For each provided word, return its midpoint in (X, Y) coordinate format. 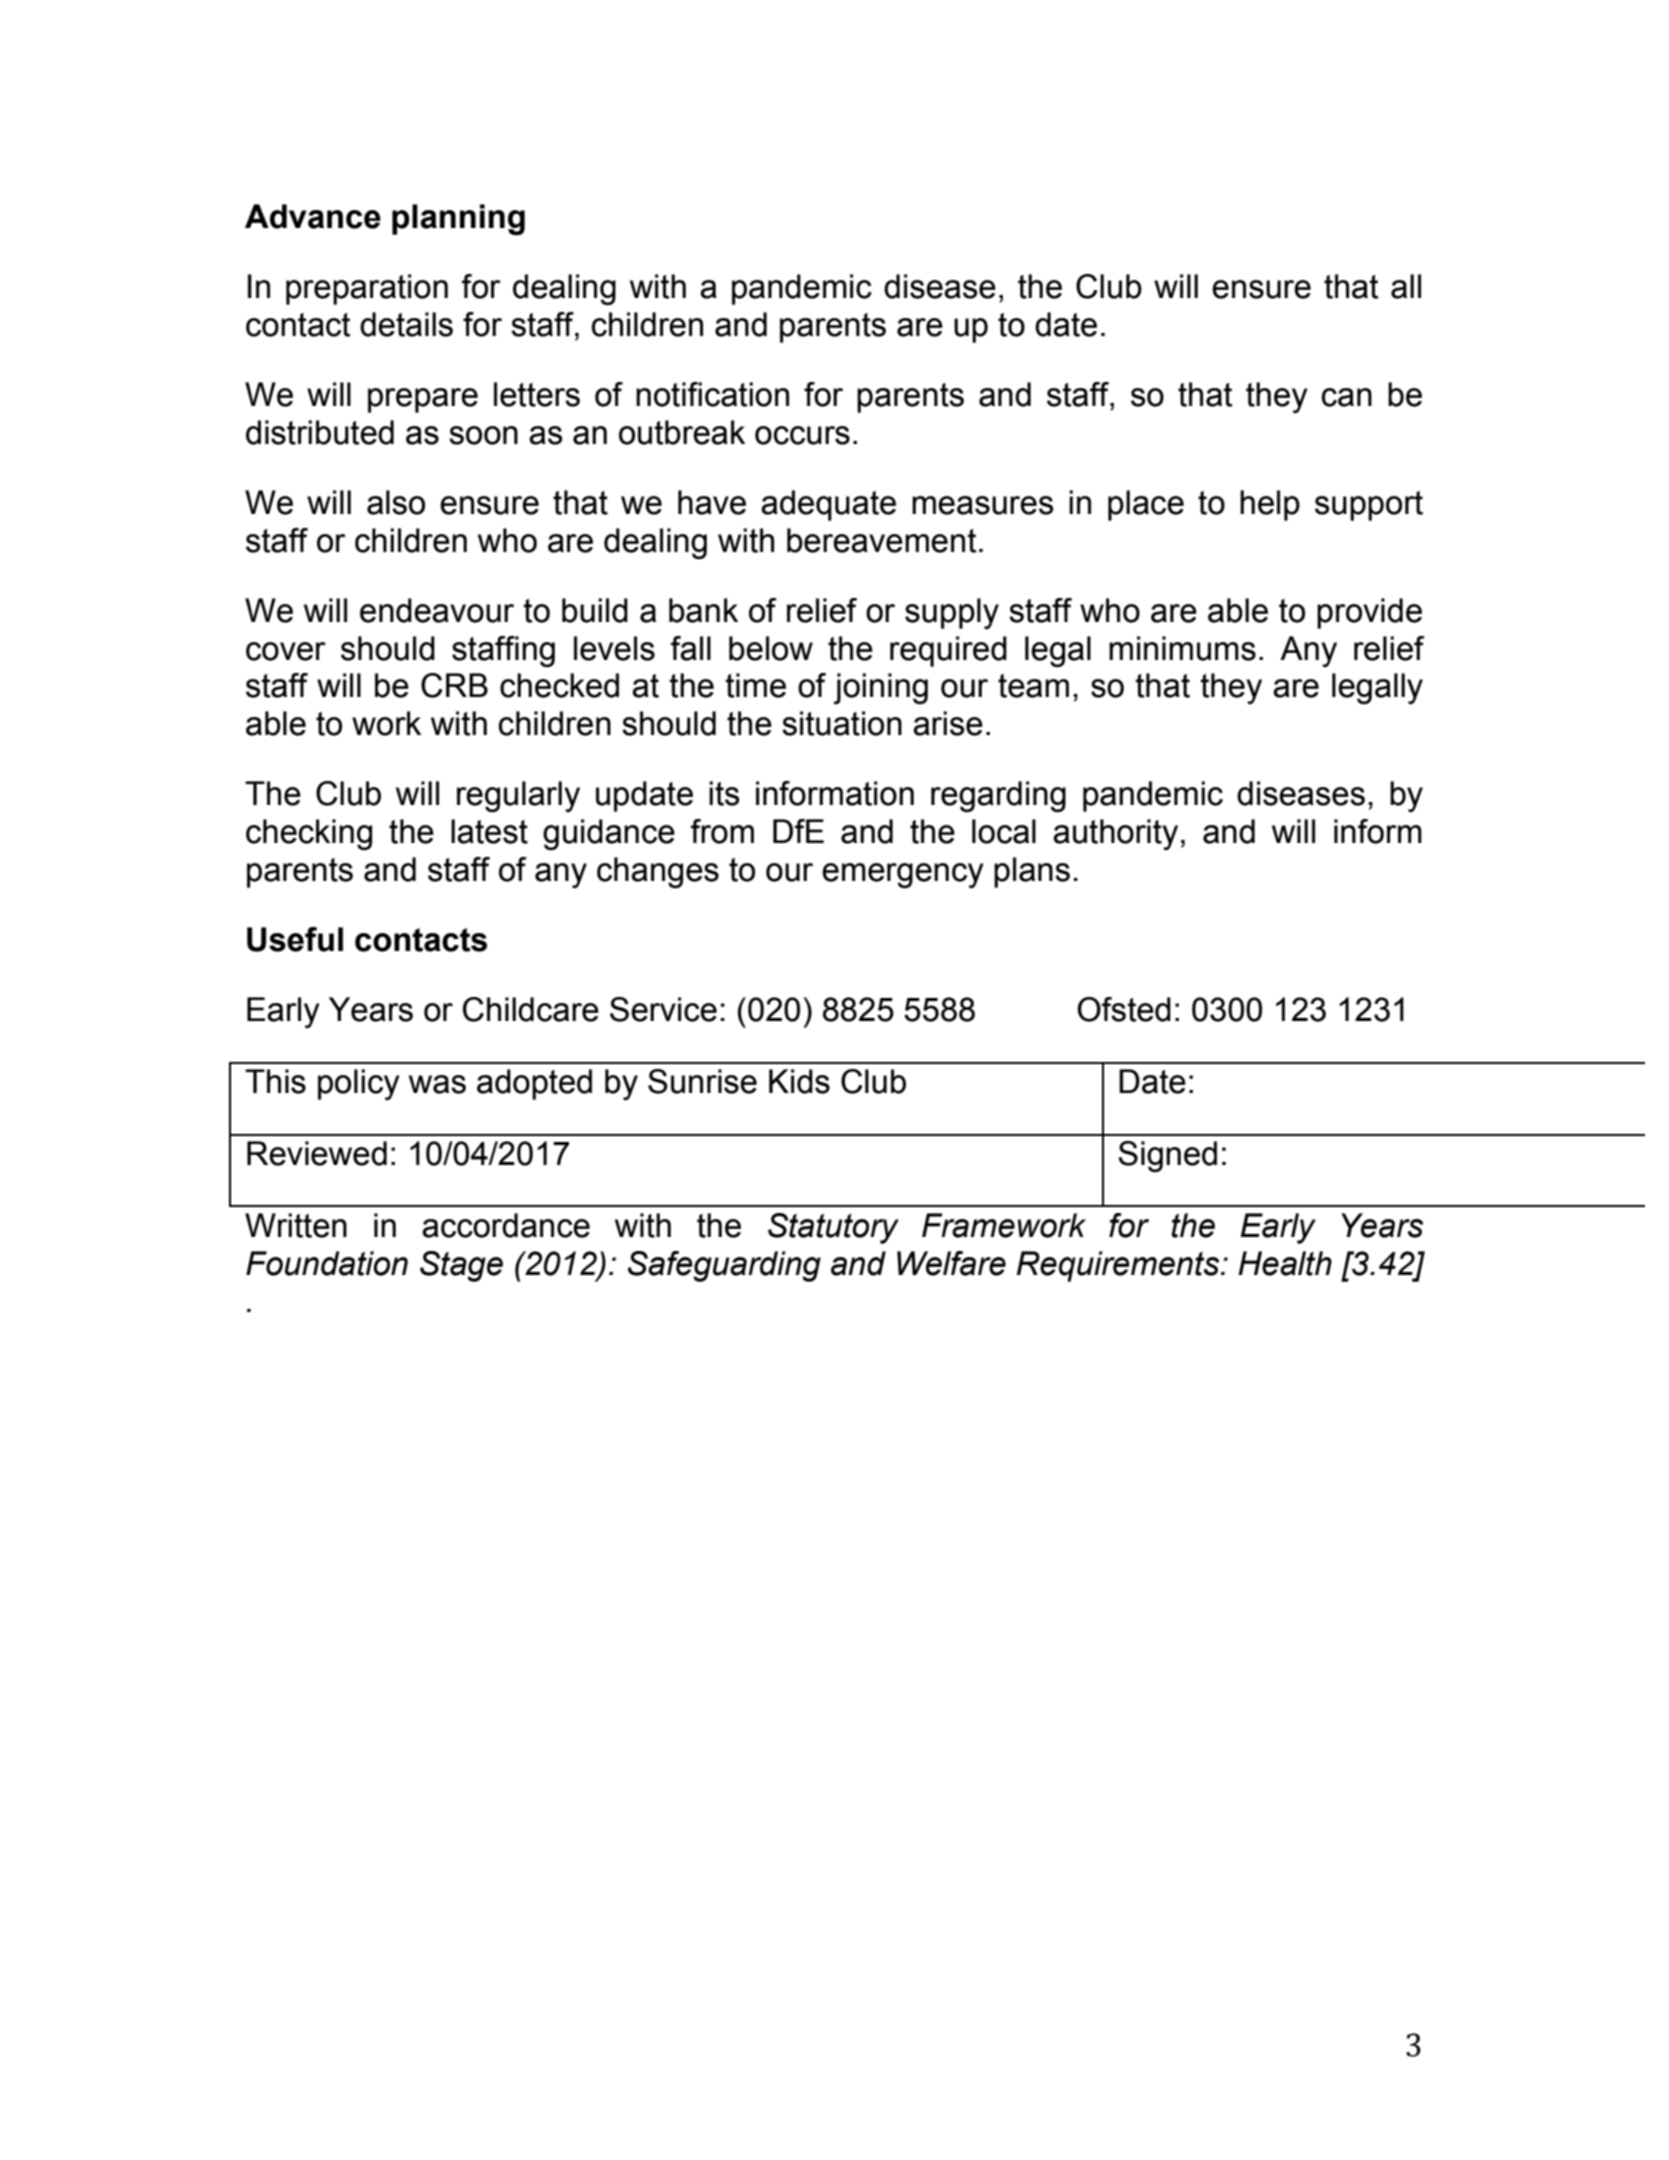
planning (458, 219)
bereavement (881, 540)
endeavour (437, 610)
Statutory (833, 1228)
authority (1115, 834)
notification (712, 394)
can (1347, 397)
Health (1285, 1263)
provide (1369, 613)
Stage (461, 1266)
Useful (295, 939)
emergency (903, 875)
